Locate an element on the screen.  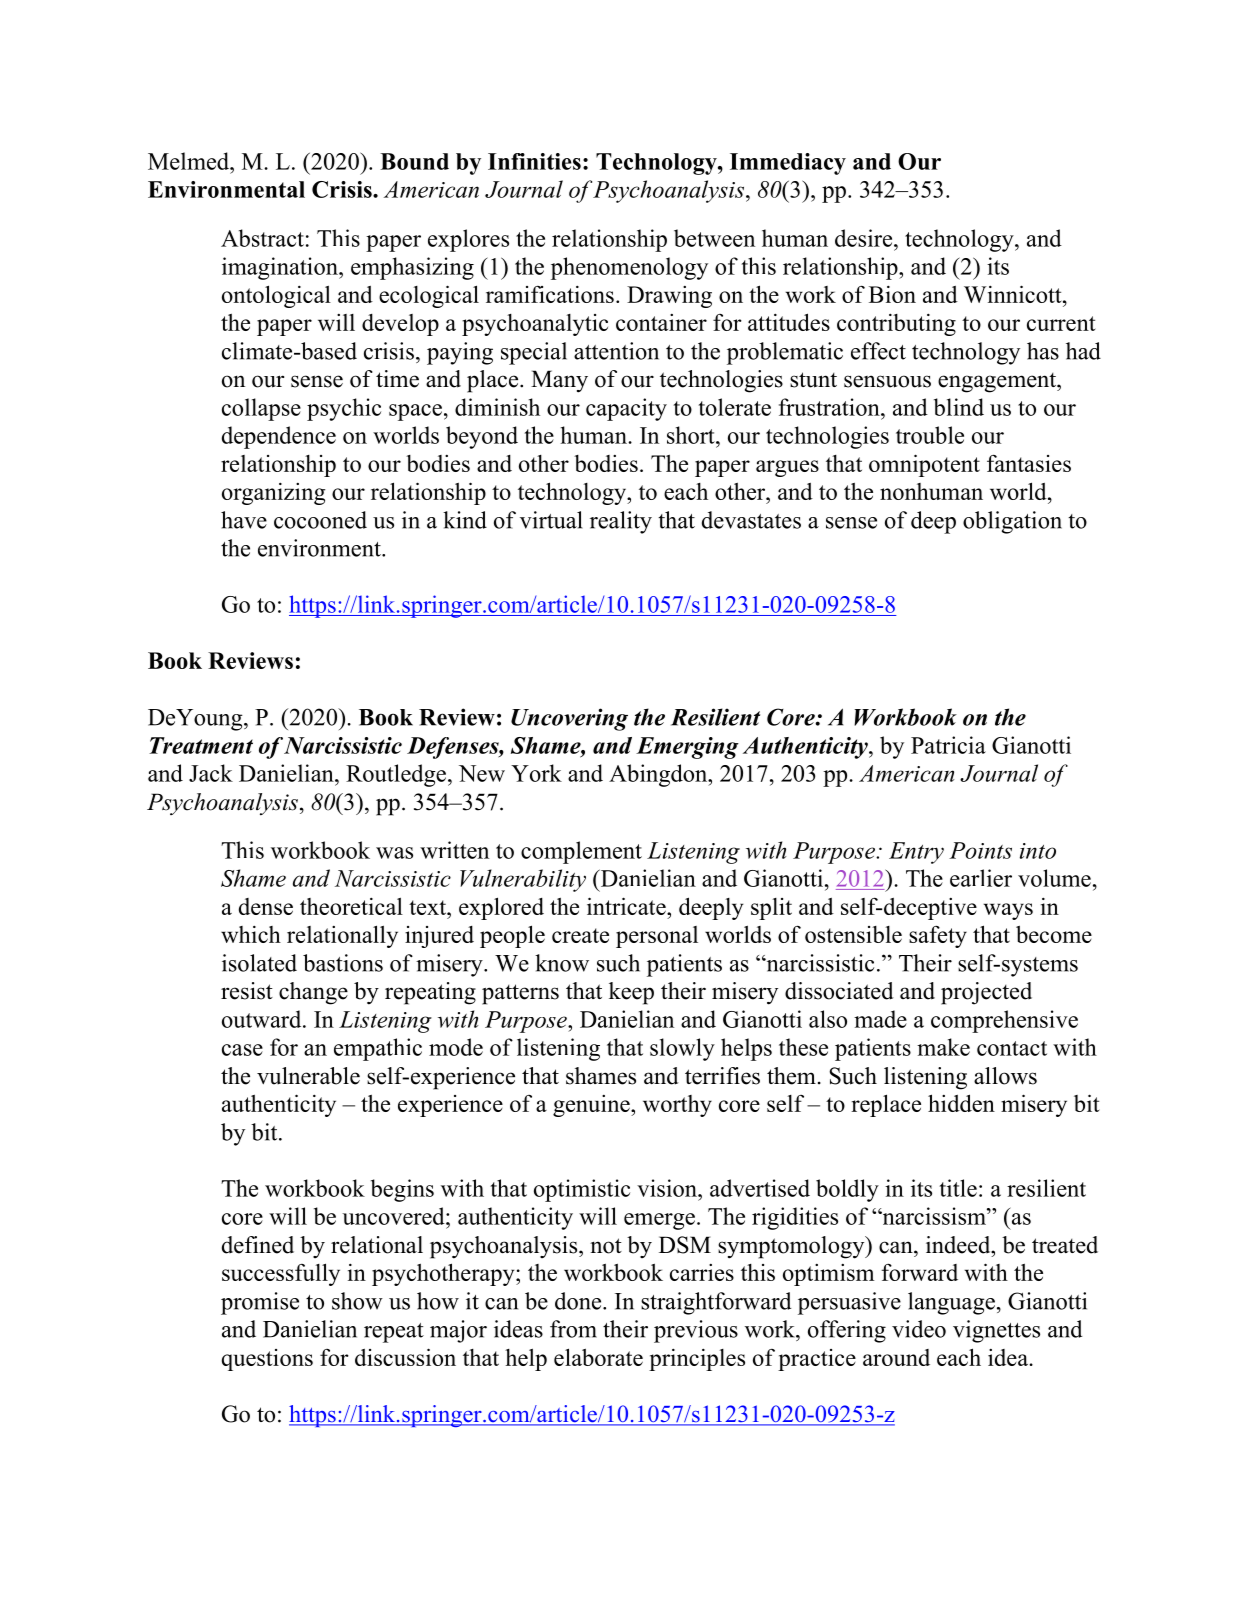
cocooned is located at coordinates (320, 520).
